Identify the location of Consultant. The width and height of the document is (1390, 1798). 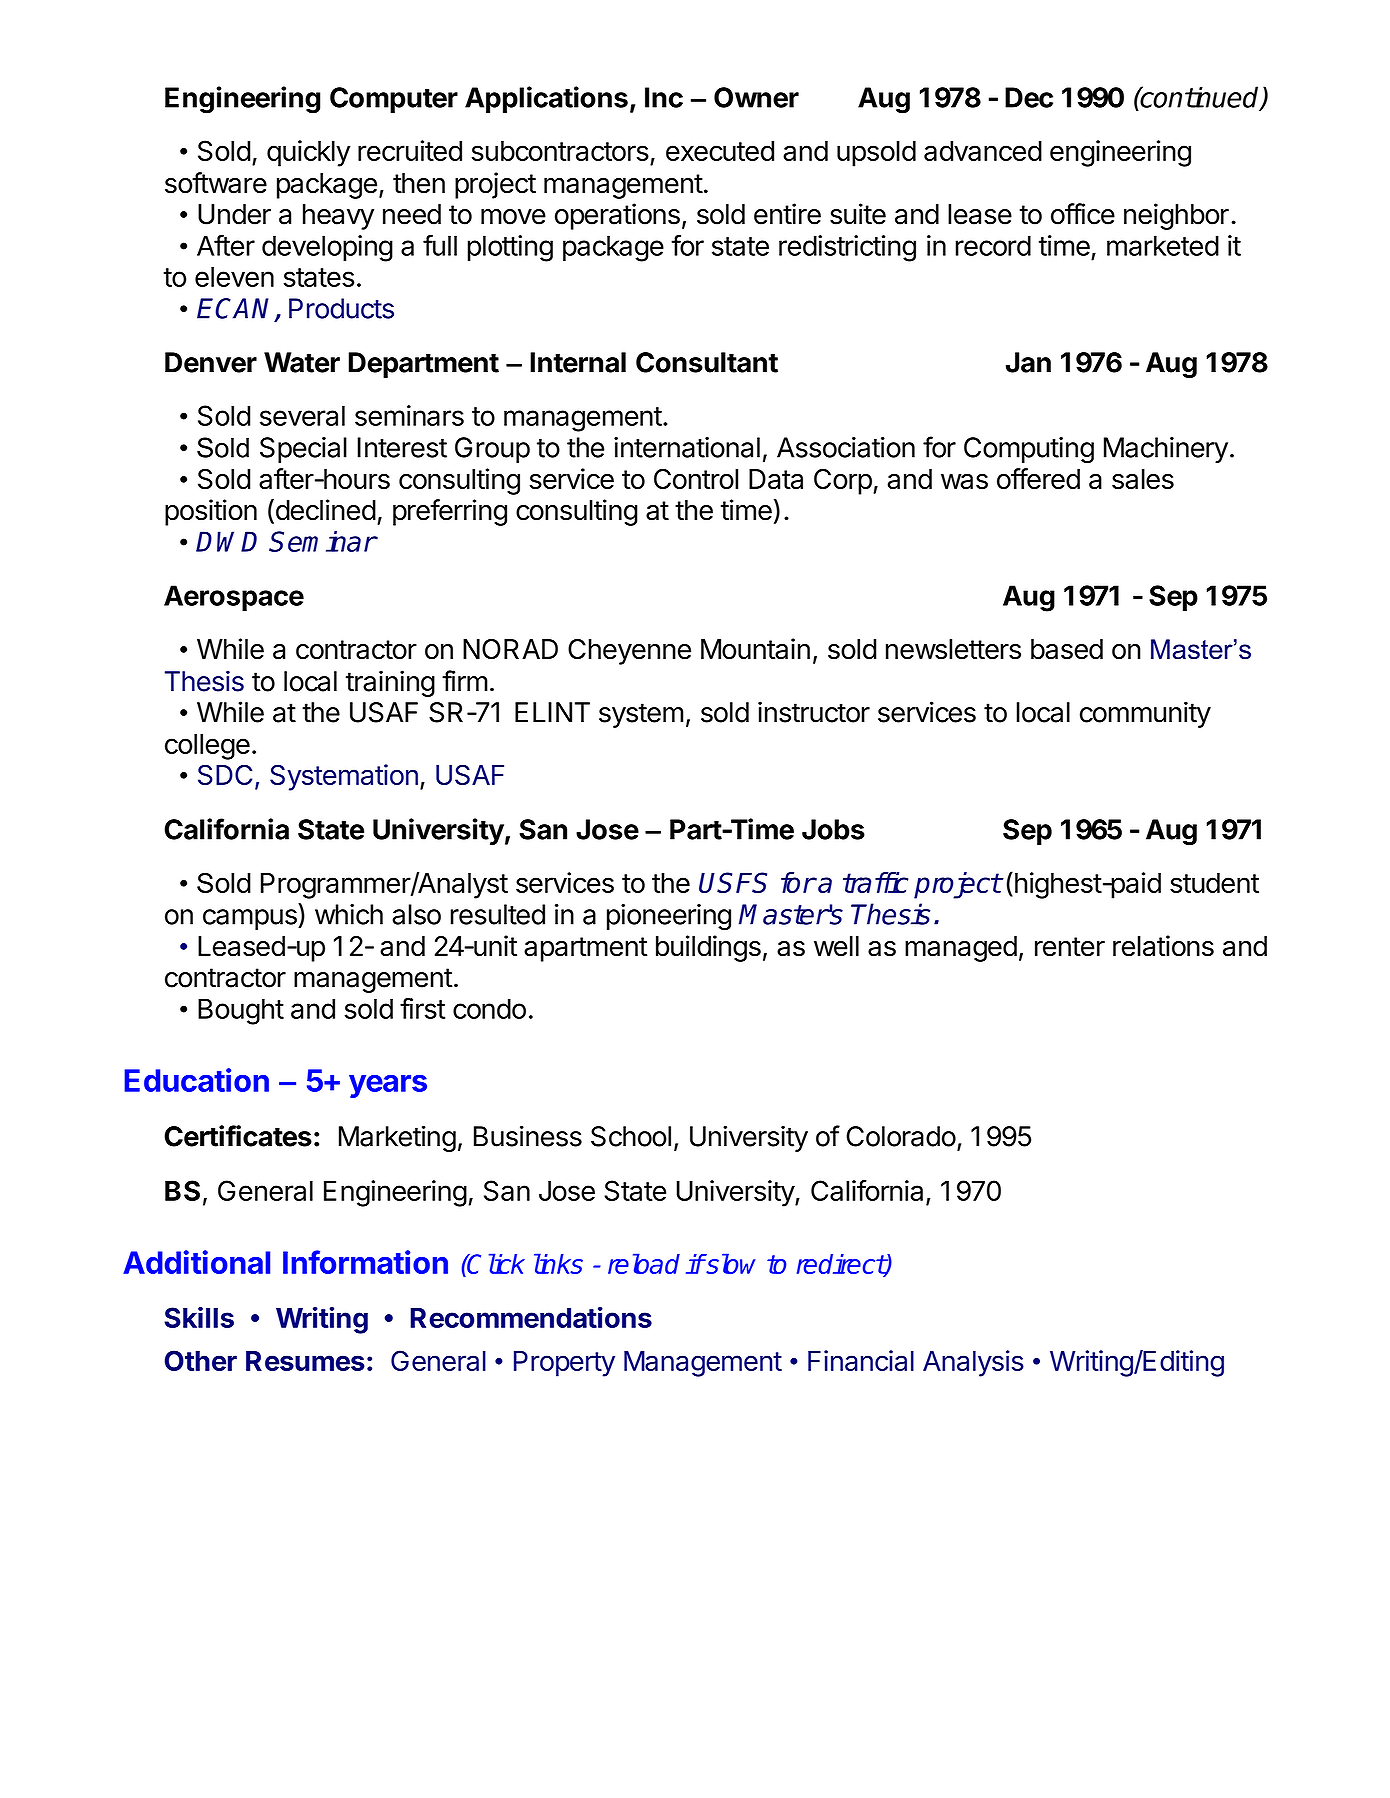
(707, 362).
